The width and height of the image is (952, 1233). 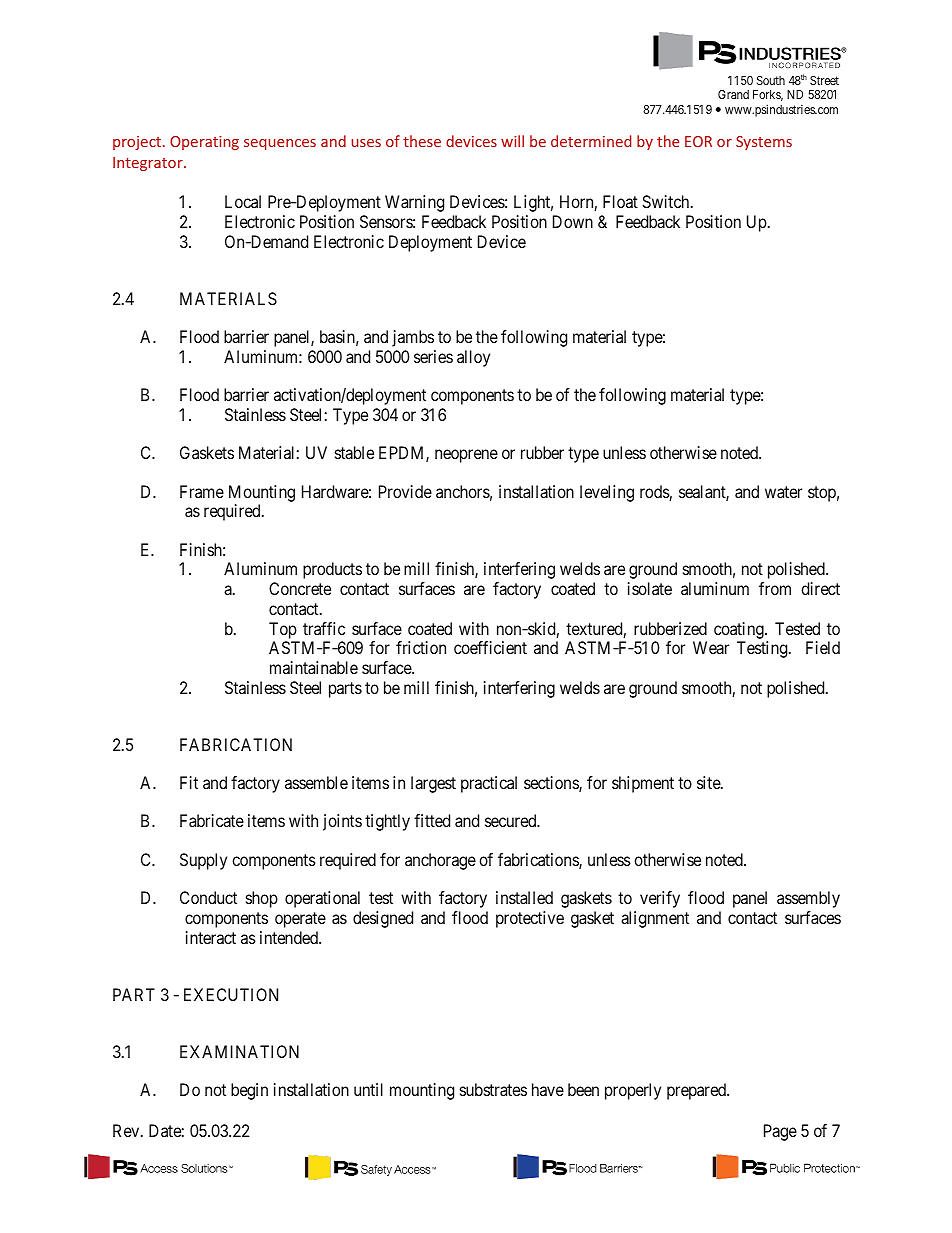 What do you see at coordinates (249, 1091) in the image?
I see `begin` at bounding box center [249, 1091].
